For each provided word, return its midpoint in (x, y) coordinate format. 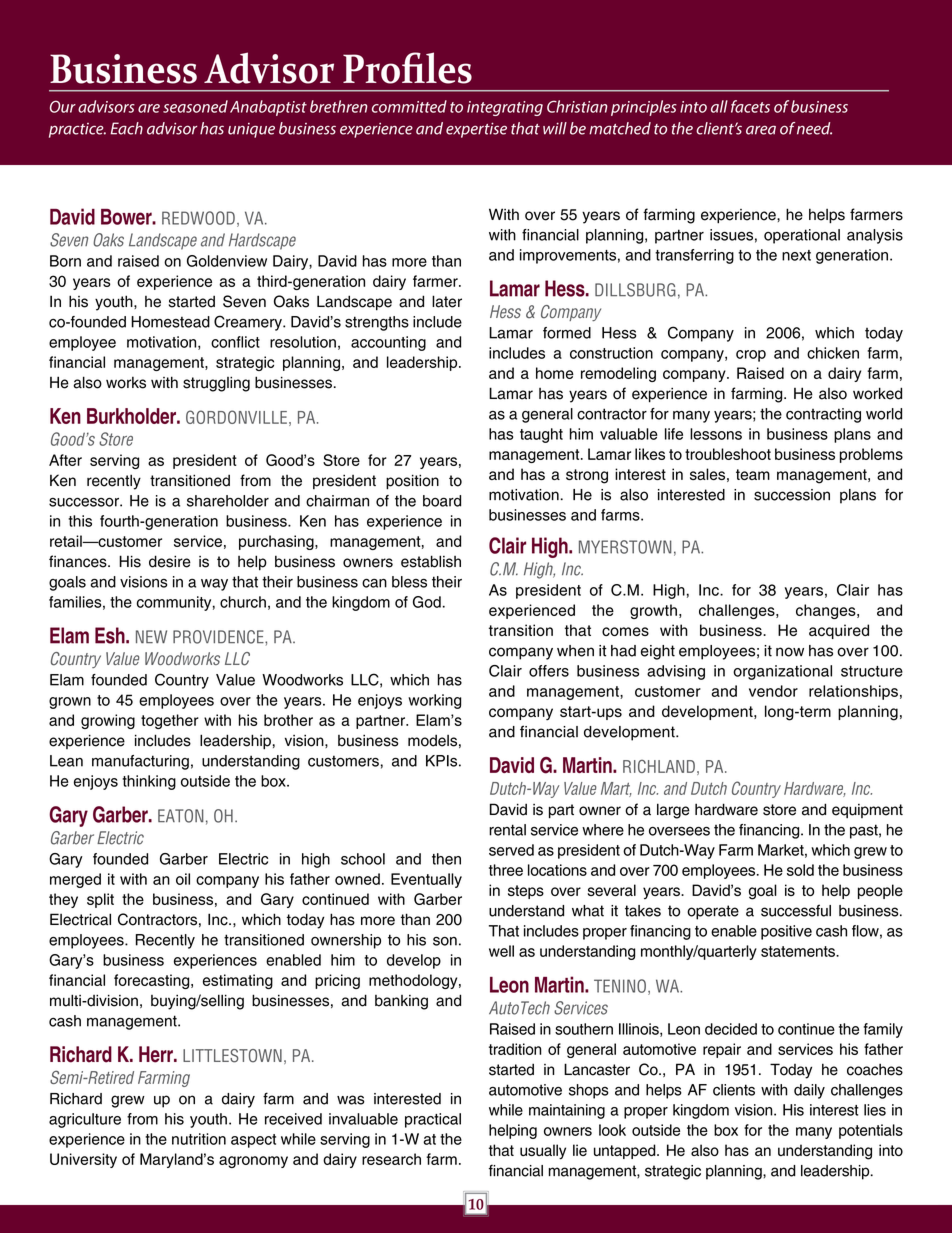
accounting (388, 343)
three (506, 870)
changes (827, 611)
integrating (505, 108)
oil (183, 879)
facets (750, 106)
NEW (151, 636)
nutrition (199, 1139)
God (427, 602)
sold (800, 870)
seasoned (195, 106)
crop (751, 356)
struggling (216, 384)
